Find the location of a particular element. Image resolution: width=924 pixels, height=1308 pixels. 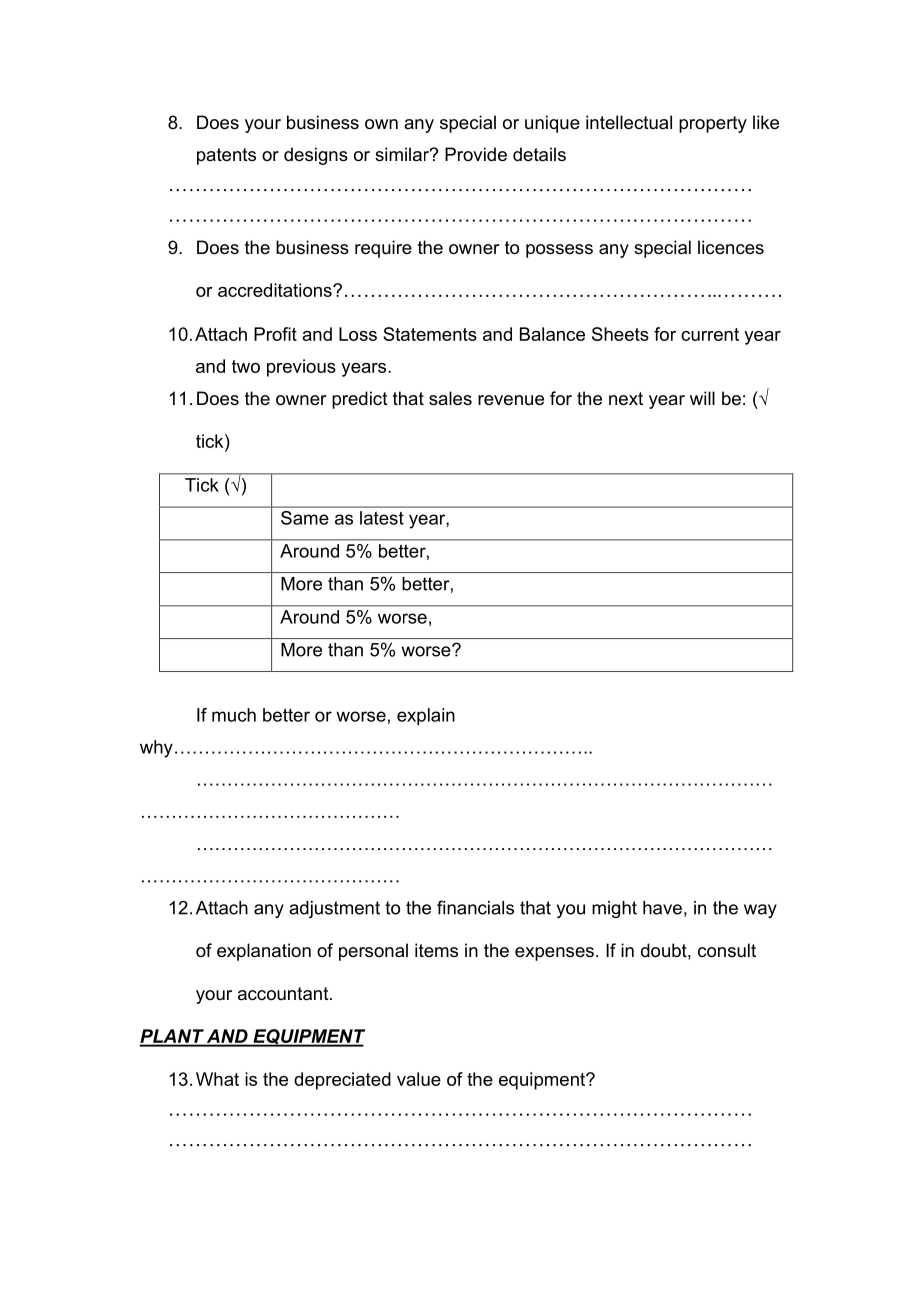

will is located at coordinates (702, 398).
